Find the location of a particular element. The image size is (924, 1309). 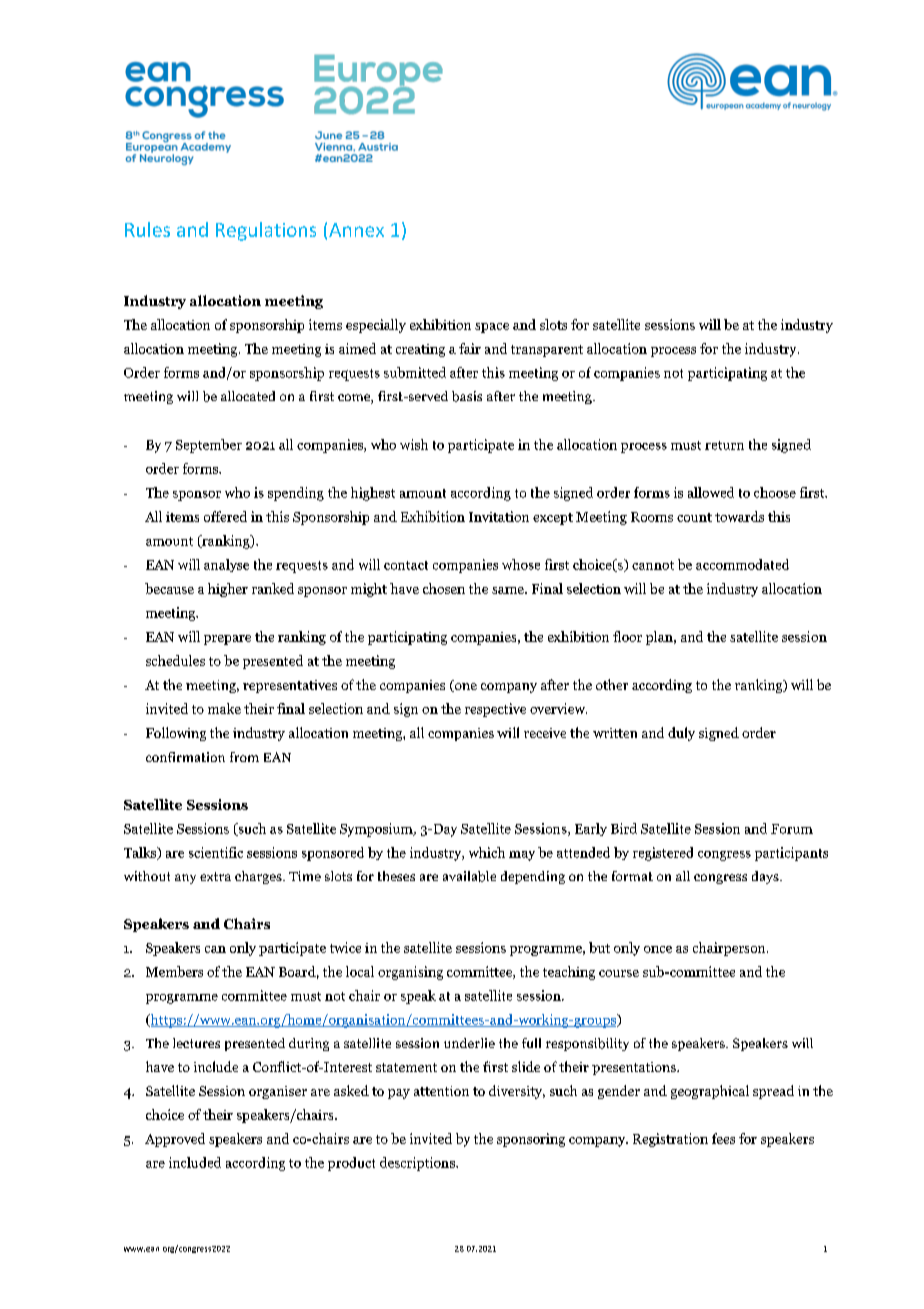

accommodated is located at coordinates (742, 564).
